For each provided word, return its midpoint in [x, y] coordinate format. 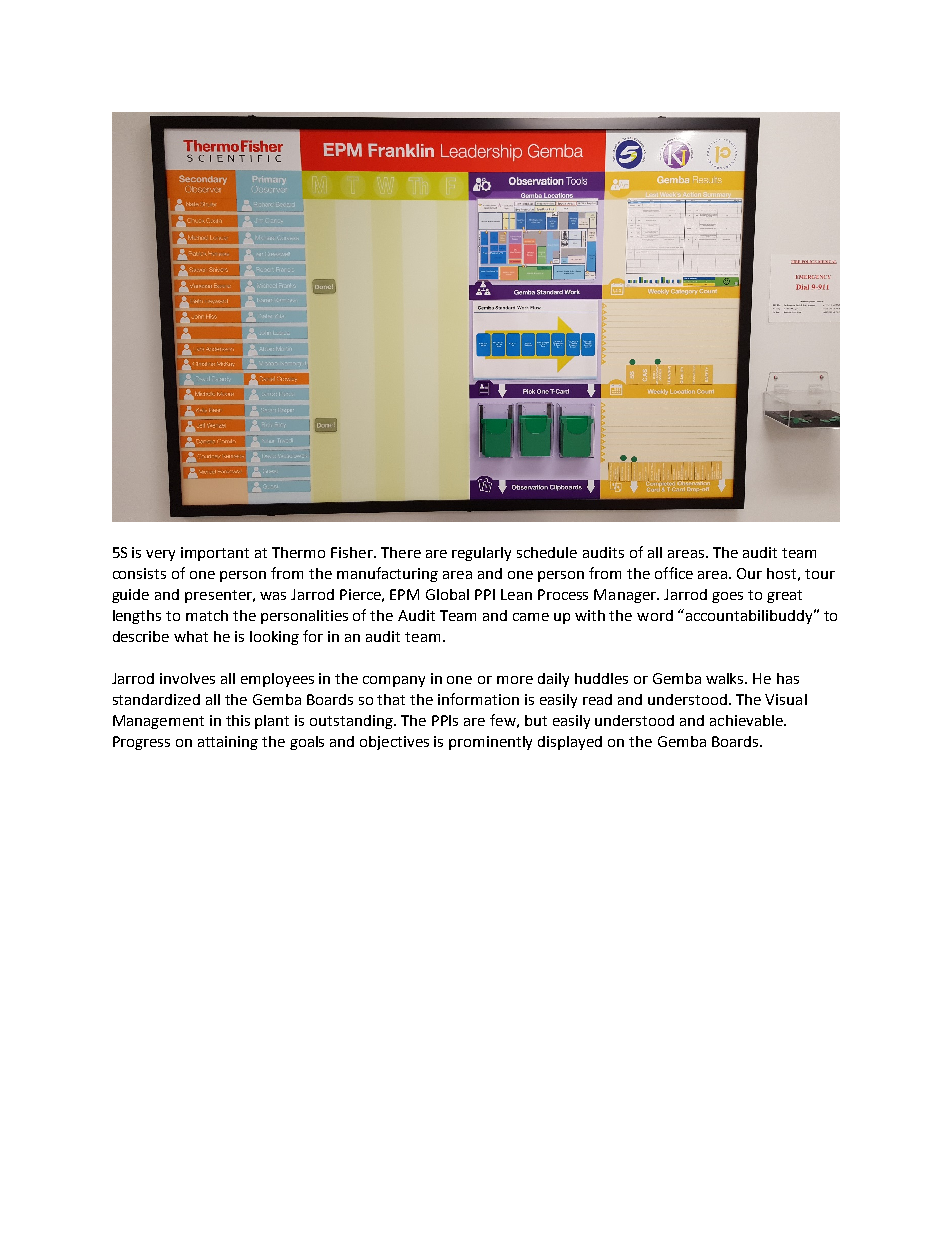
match [207, 615]
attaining [228, 743]
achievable [747, 720]
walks [726, 678]
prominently [490, 743]
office [674, 573]
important [215, 554]
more [515, 680]
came [531, 617]
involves [187, 678]
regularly [481, 554]
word [655, 615]
